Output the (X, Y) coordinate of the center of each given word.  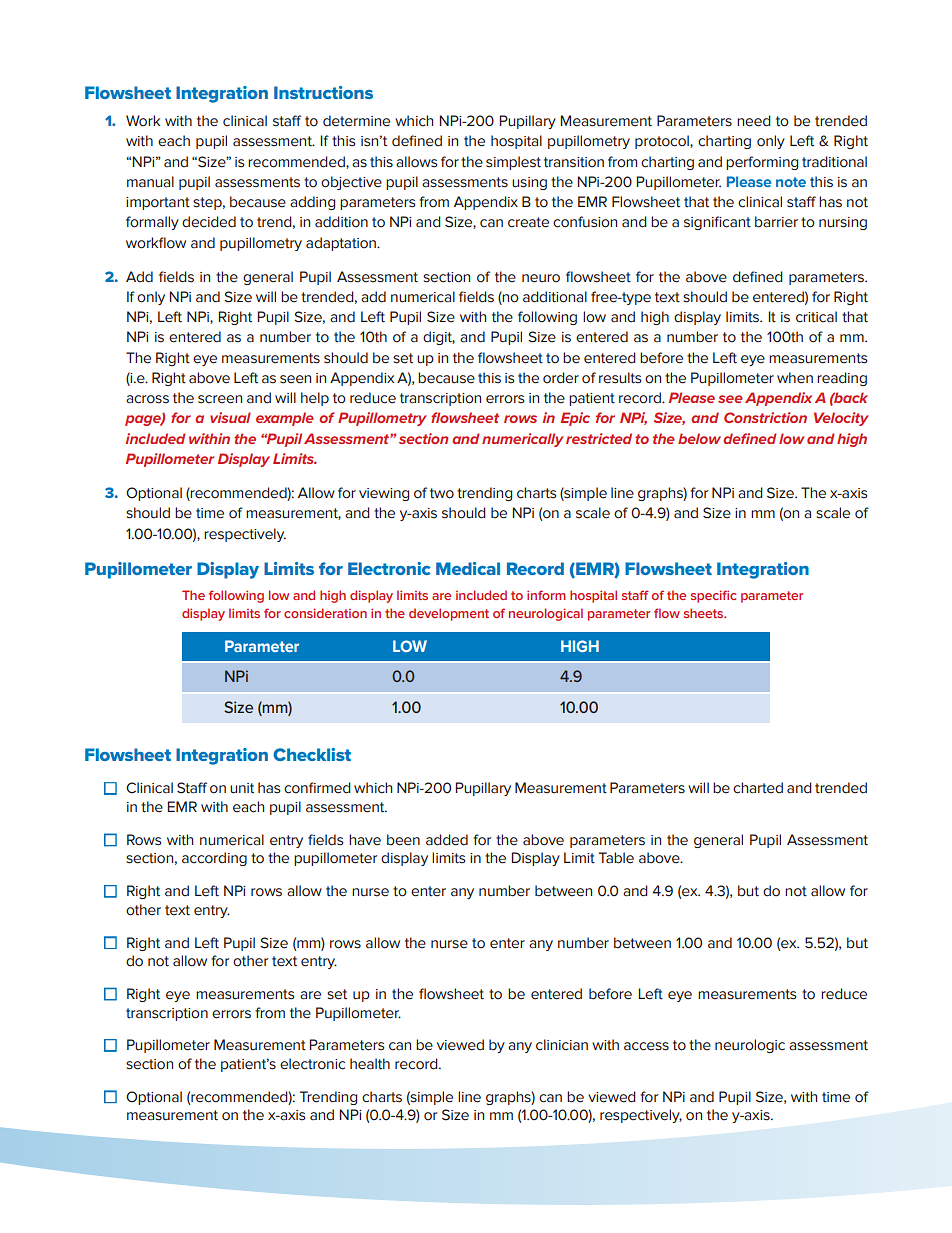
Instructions (323, 92)
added (447, 840)
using (529, 183)
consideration (325, 613)
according (214, 859)
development (449, 614)
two (442, 493)
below (699, 438)
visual (230, 417)
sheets (705, 613)
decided (209, 222)
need (754, 121)
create (528, 222)
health (370, 1064)
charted (758, 788)
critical (816, 317)
